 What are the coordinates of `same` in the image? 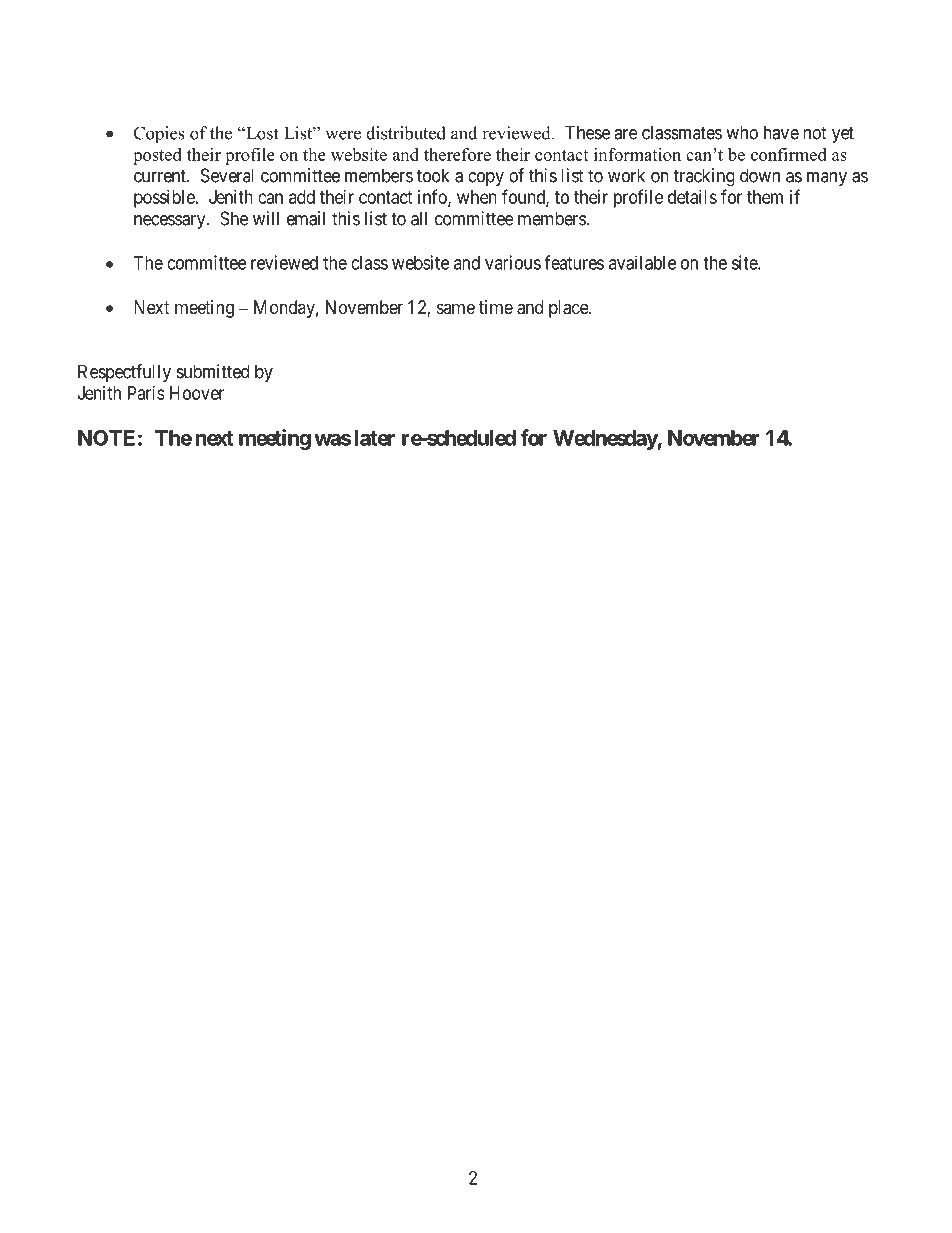 It's located at (456, 308).
